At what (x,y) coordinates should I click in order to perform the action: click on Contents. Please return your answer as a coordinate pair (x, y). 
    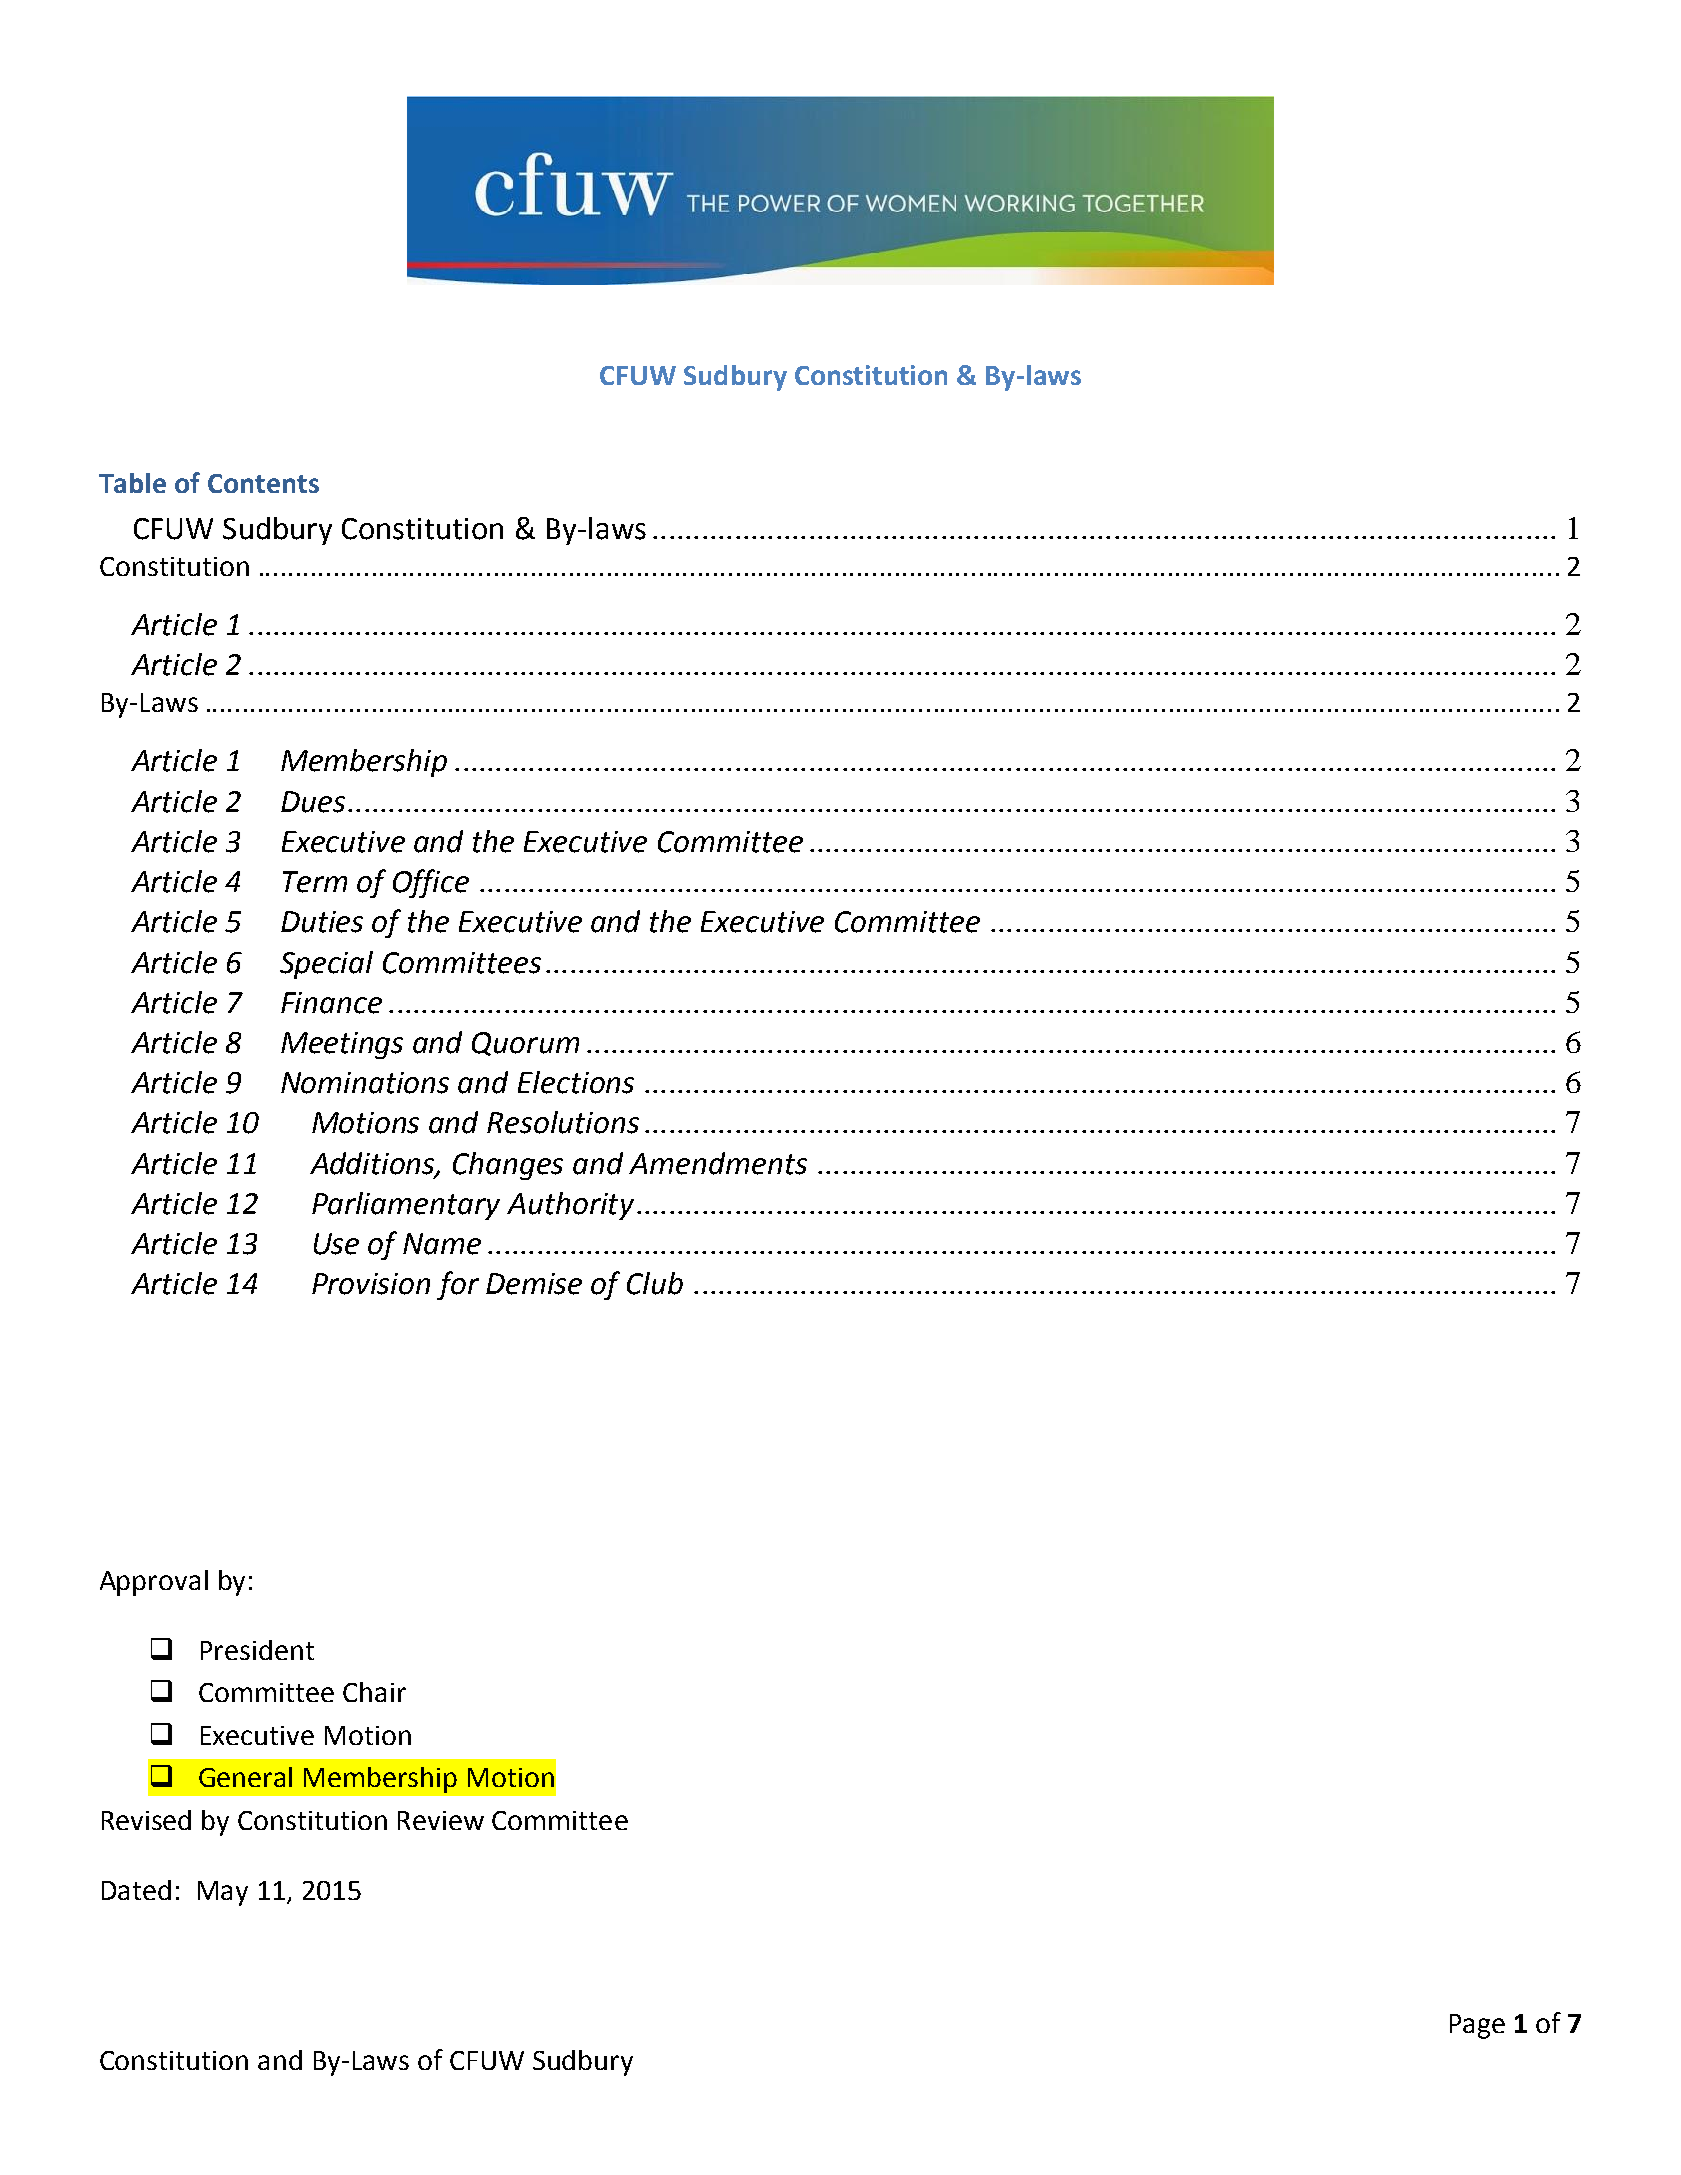
    Looking at the image, I should click on (263, 483).
